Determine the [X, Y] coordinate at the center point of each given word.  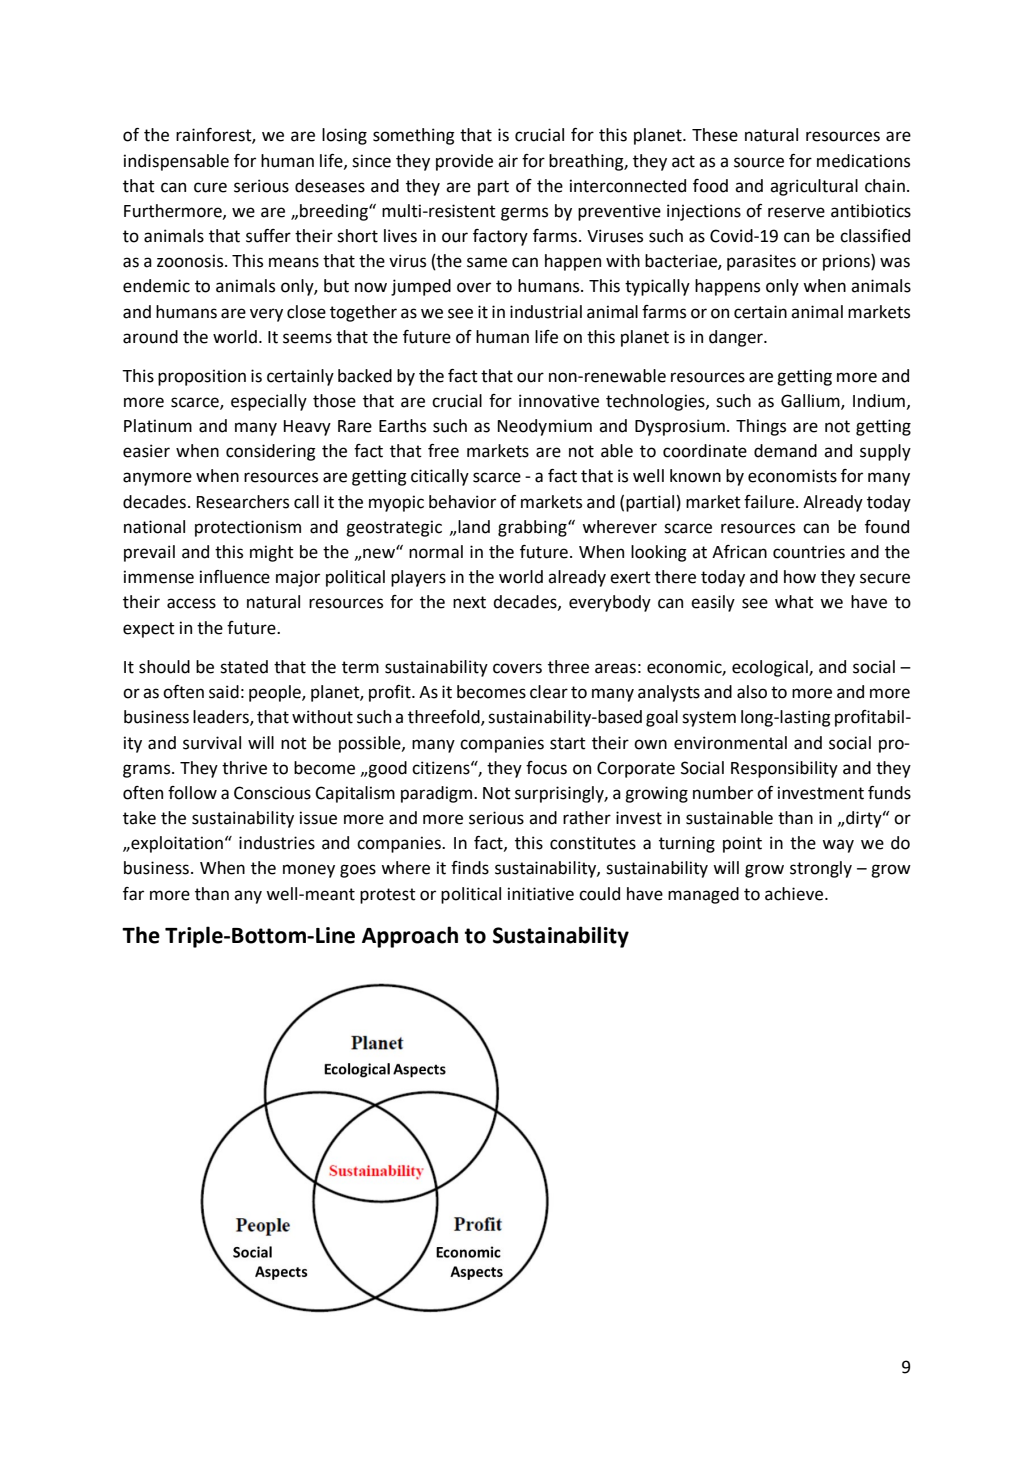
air [508, 161]
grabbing [533, 528]
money [309, 871]
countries [809, 552]
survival [212, 743]
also [752, 692]
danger [737, 338]
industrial [546, 312]
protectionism [248, 528]
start [568, 743]
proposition [202, 377]
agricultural [814, 187]
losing [344, 136]
